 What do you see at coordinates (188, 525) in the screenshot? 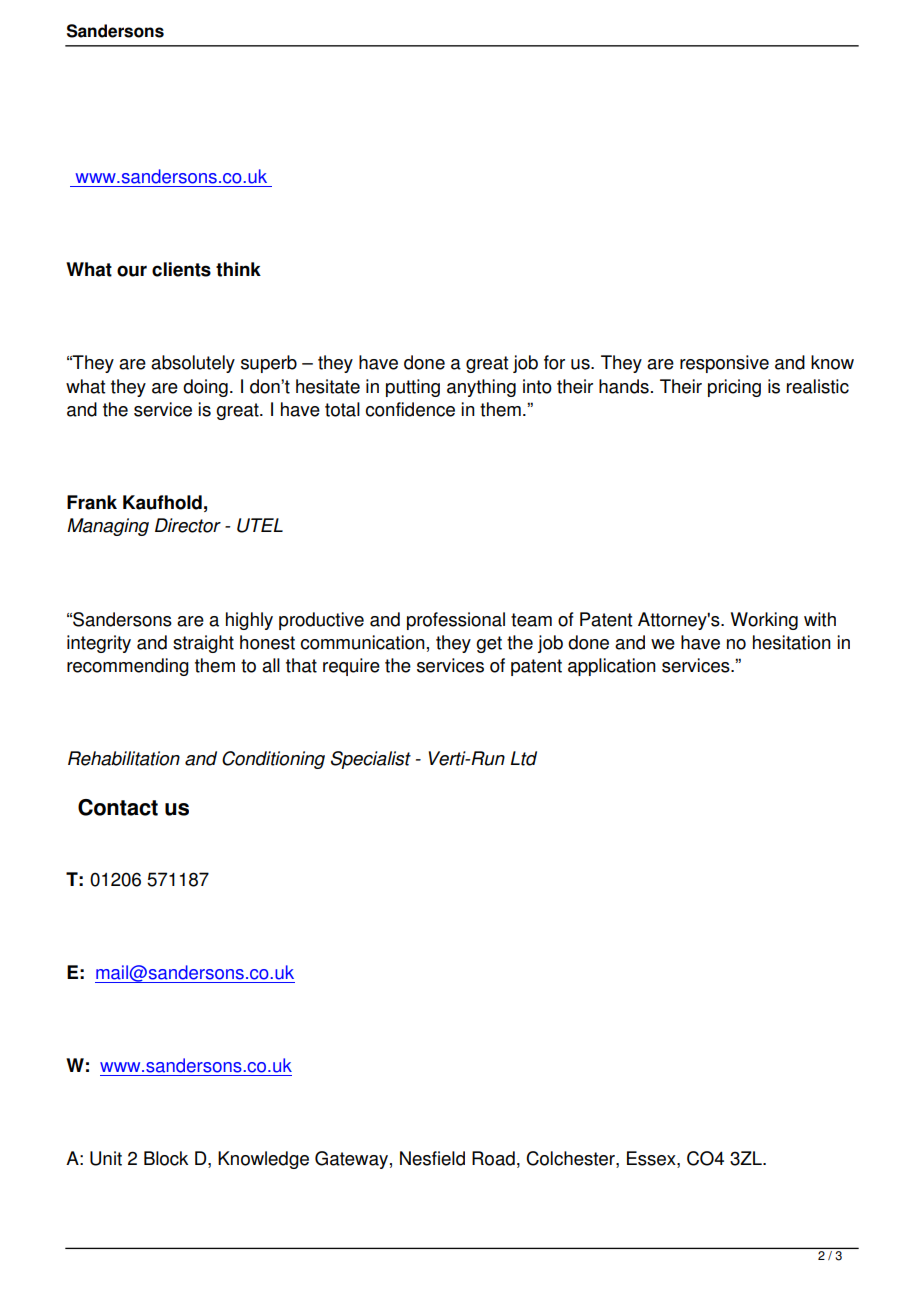
I see `Director` at bounding box center [188, 525].
